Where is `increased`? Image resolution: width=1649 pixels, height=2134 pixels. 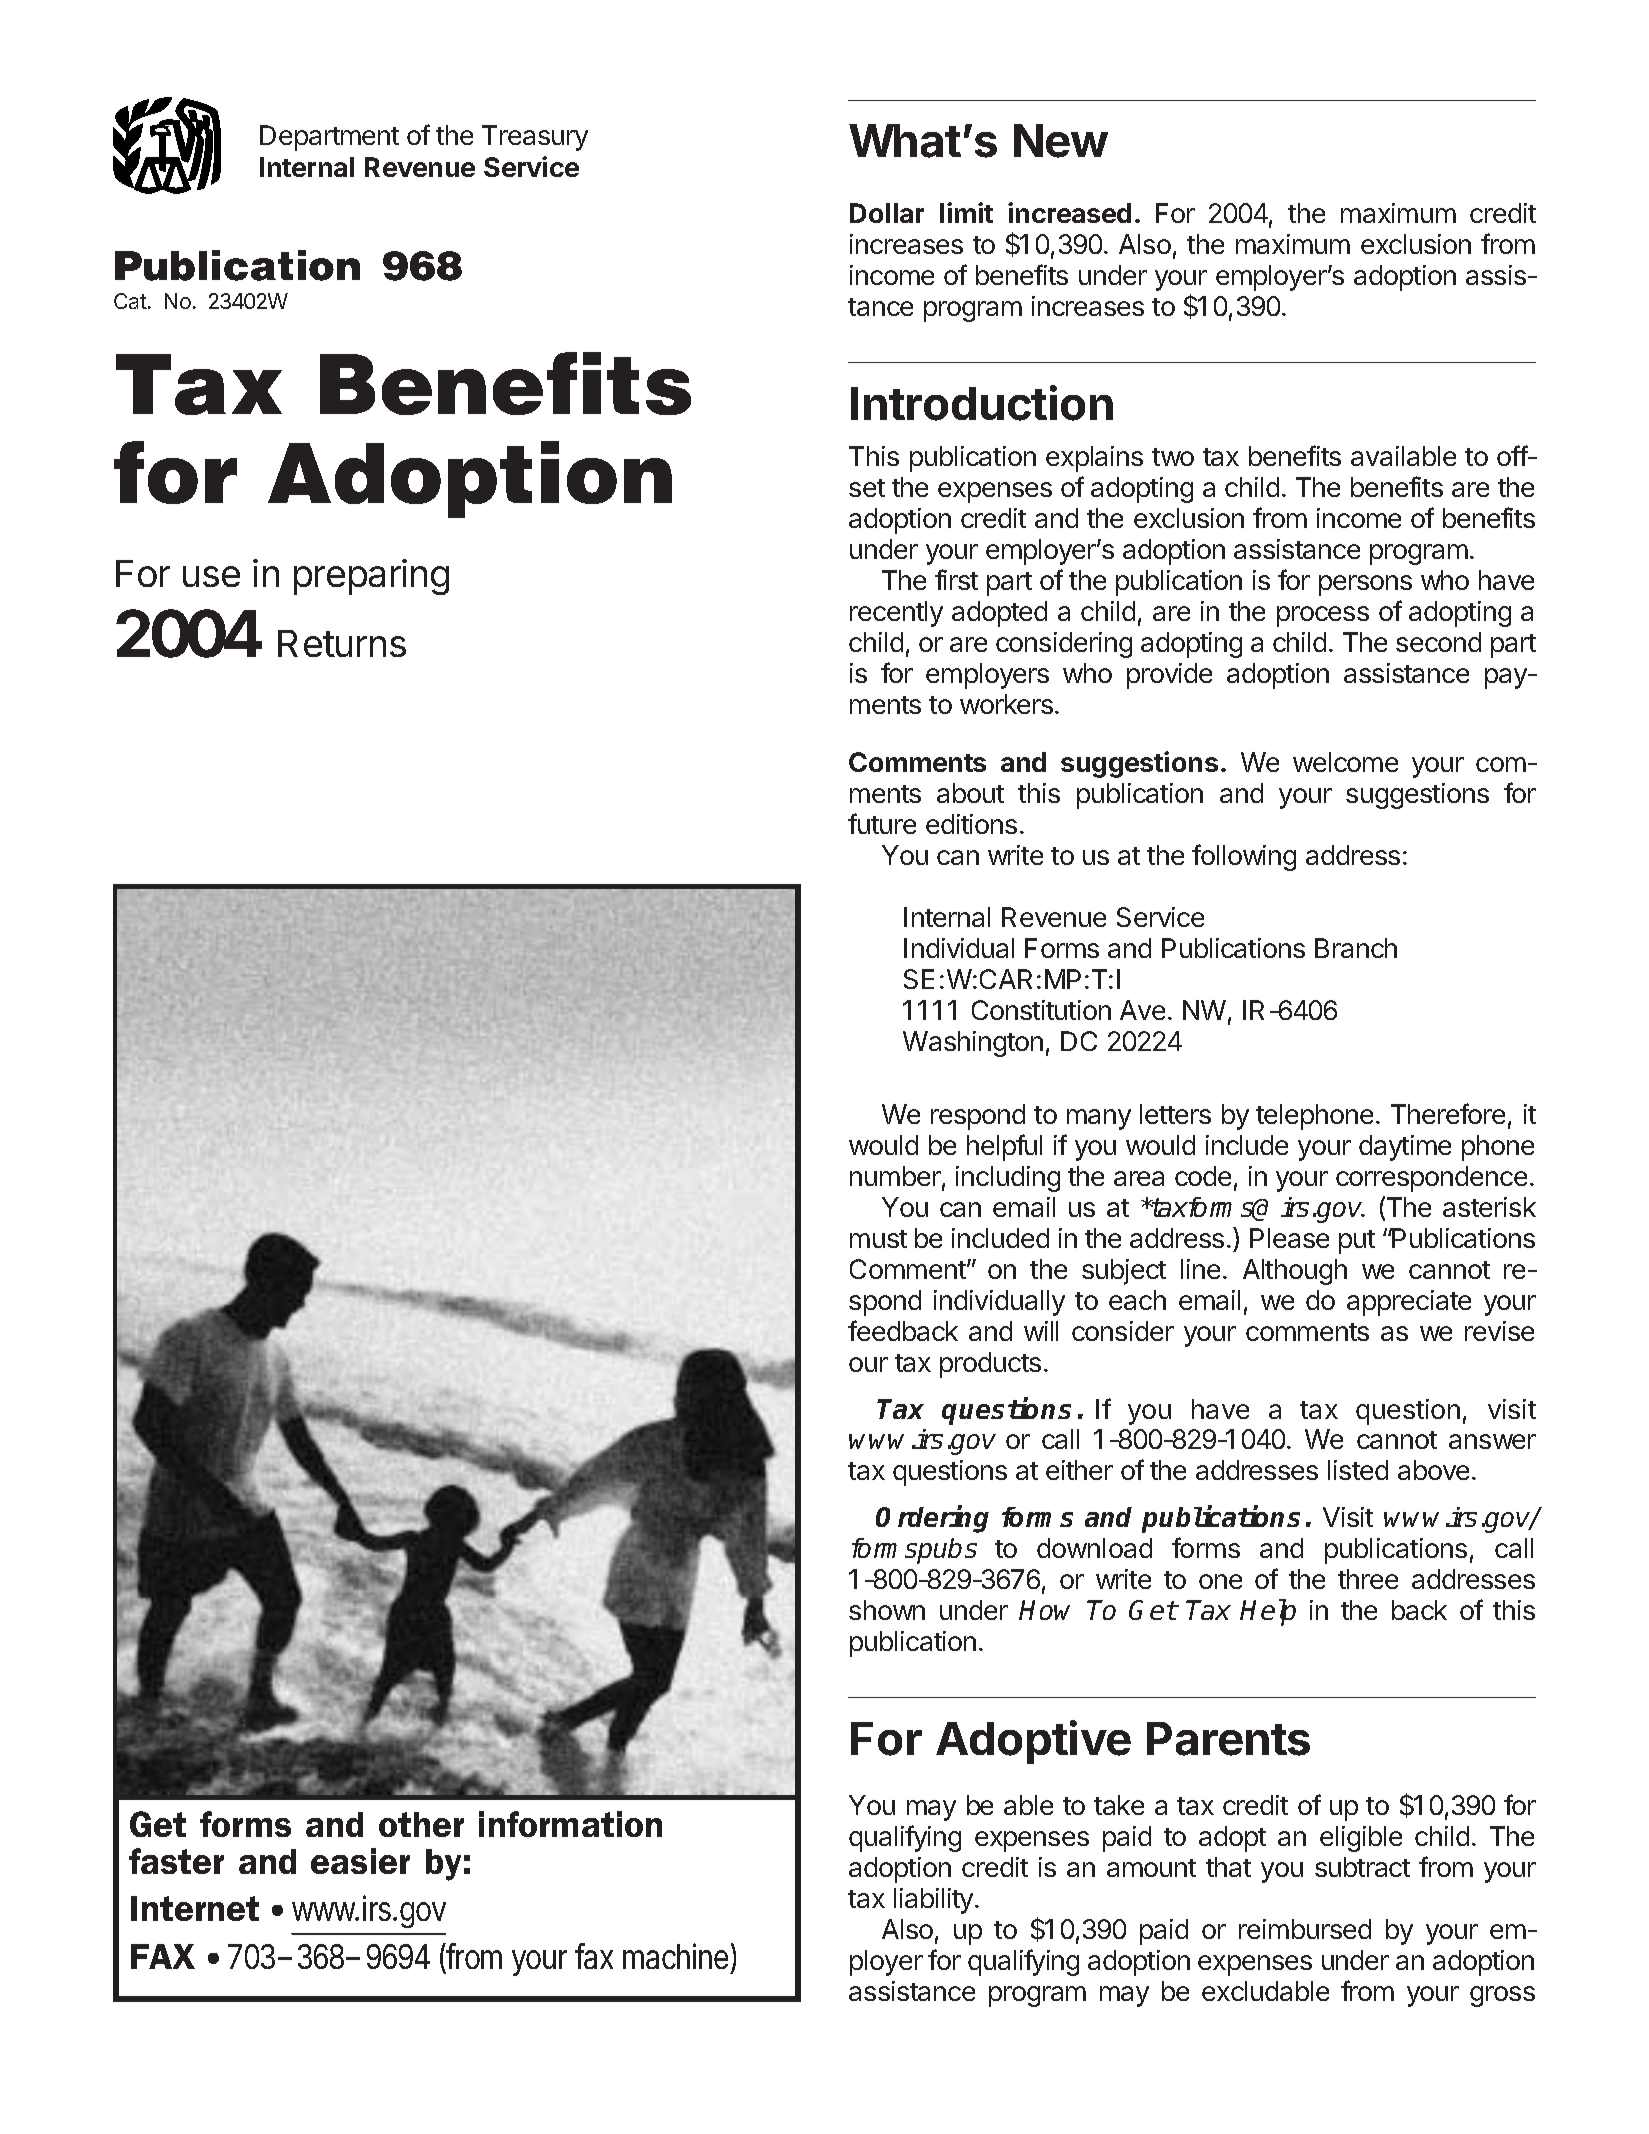
increased is located at coordinates (1069, 212).
